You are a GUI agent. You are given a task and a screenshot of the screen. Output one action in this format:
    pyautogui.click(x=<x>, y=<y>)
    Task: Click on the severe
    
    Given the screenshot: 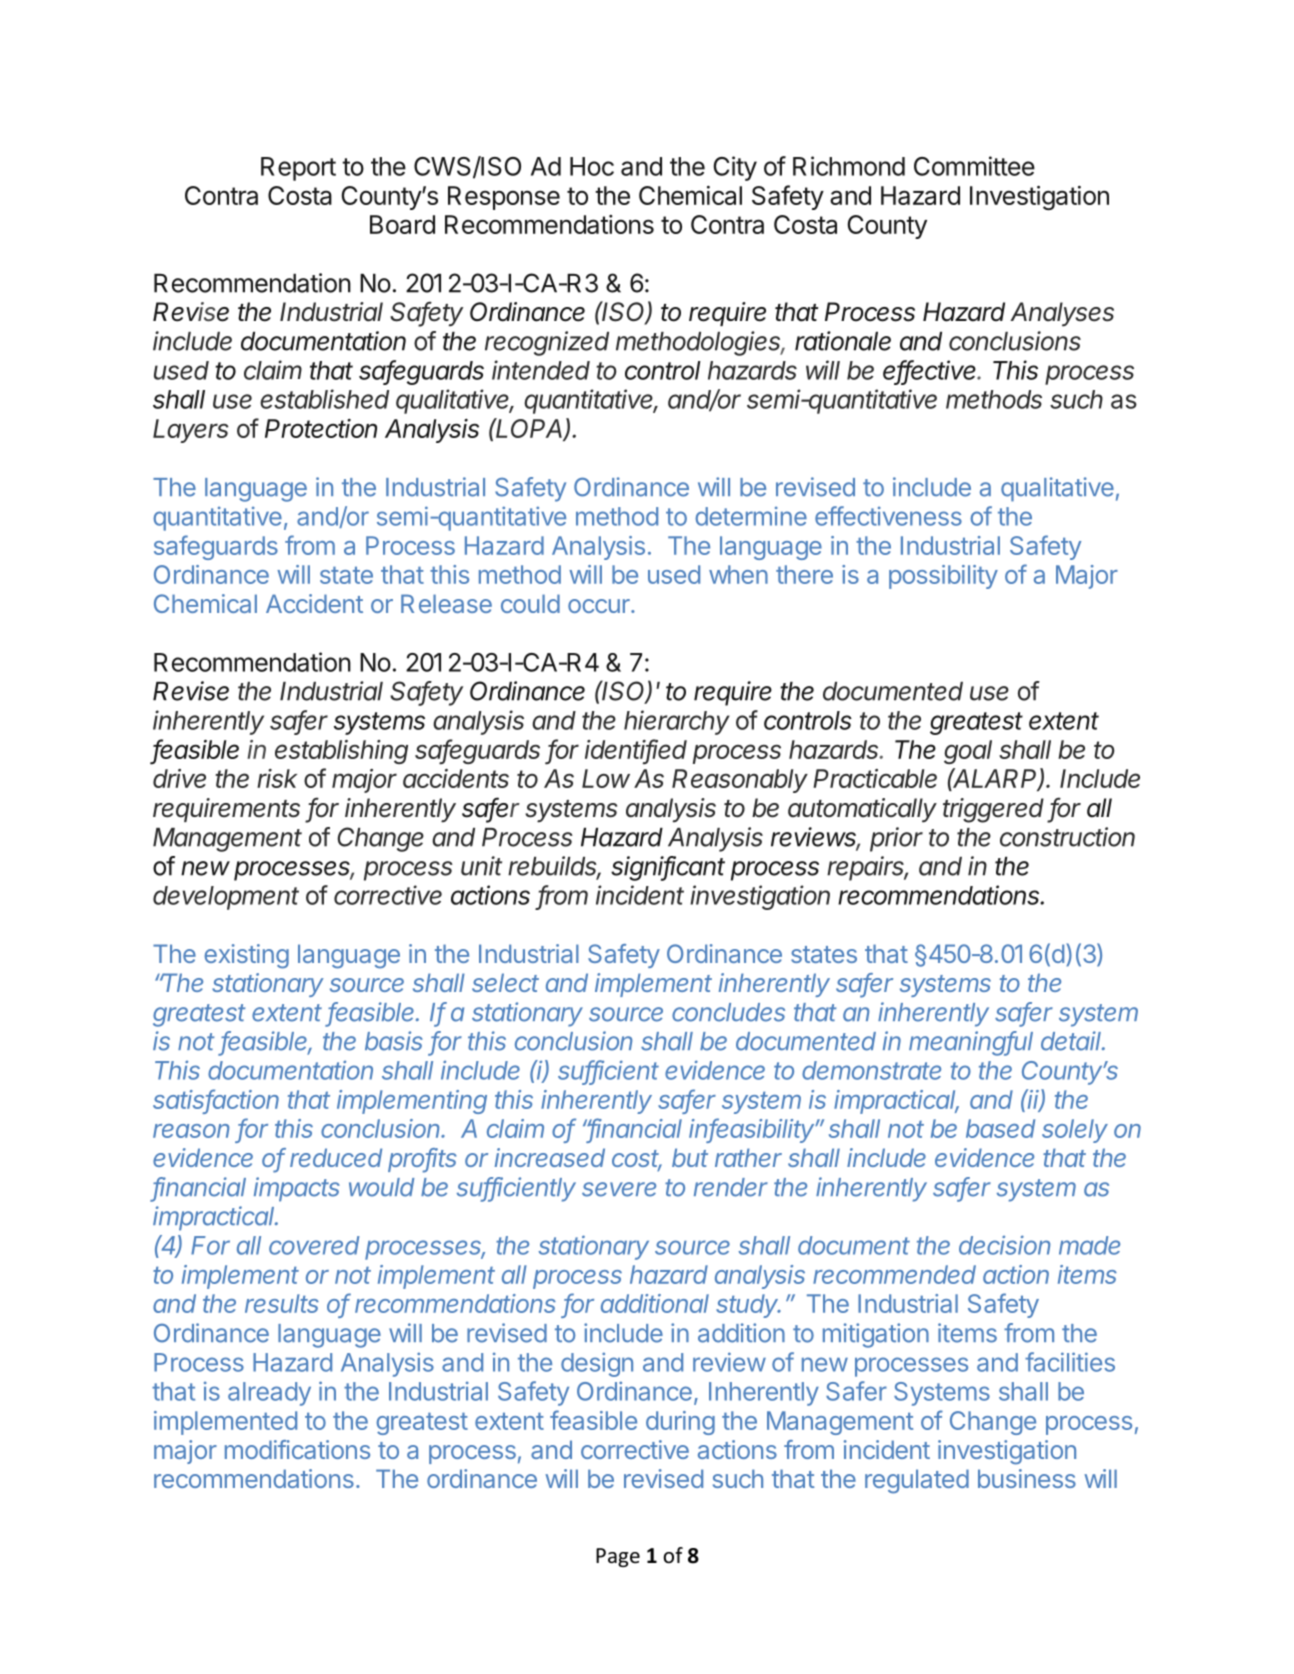 What is the action you would take?
    pyautogui.click(x=619, y=1189)
